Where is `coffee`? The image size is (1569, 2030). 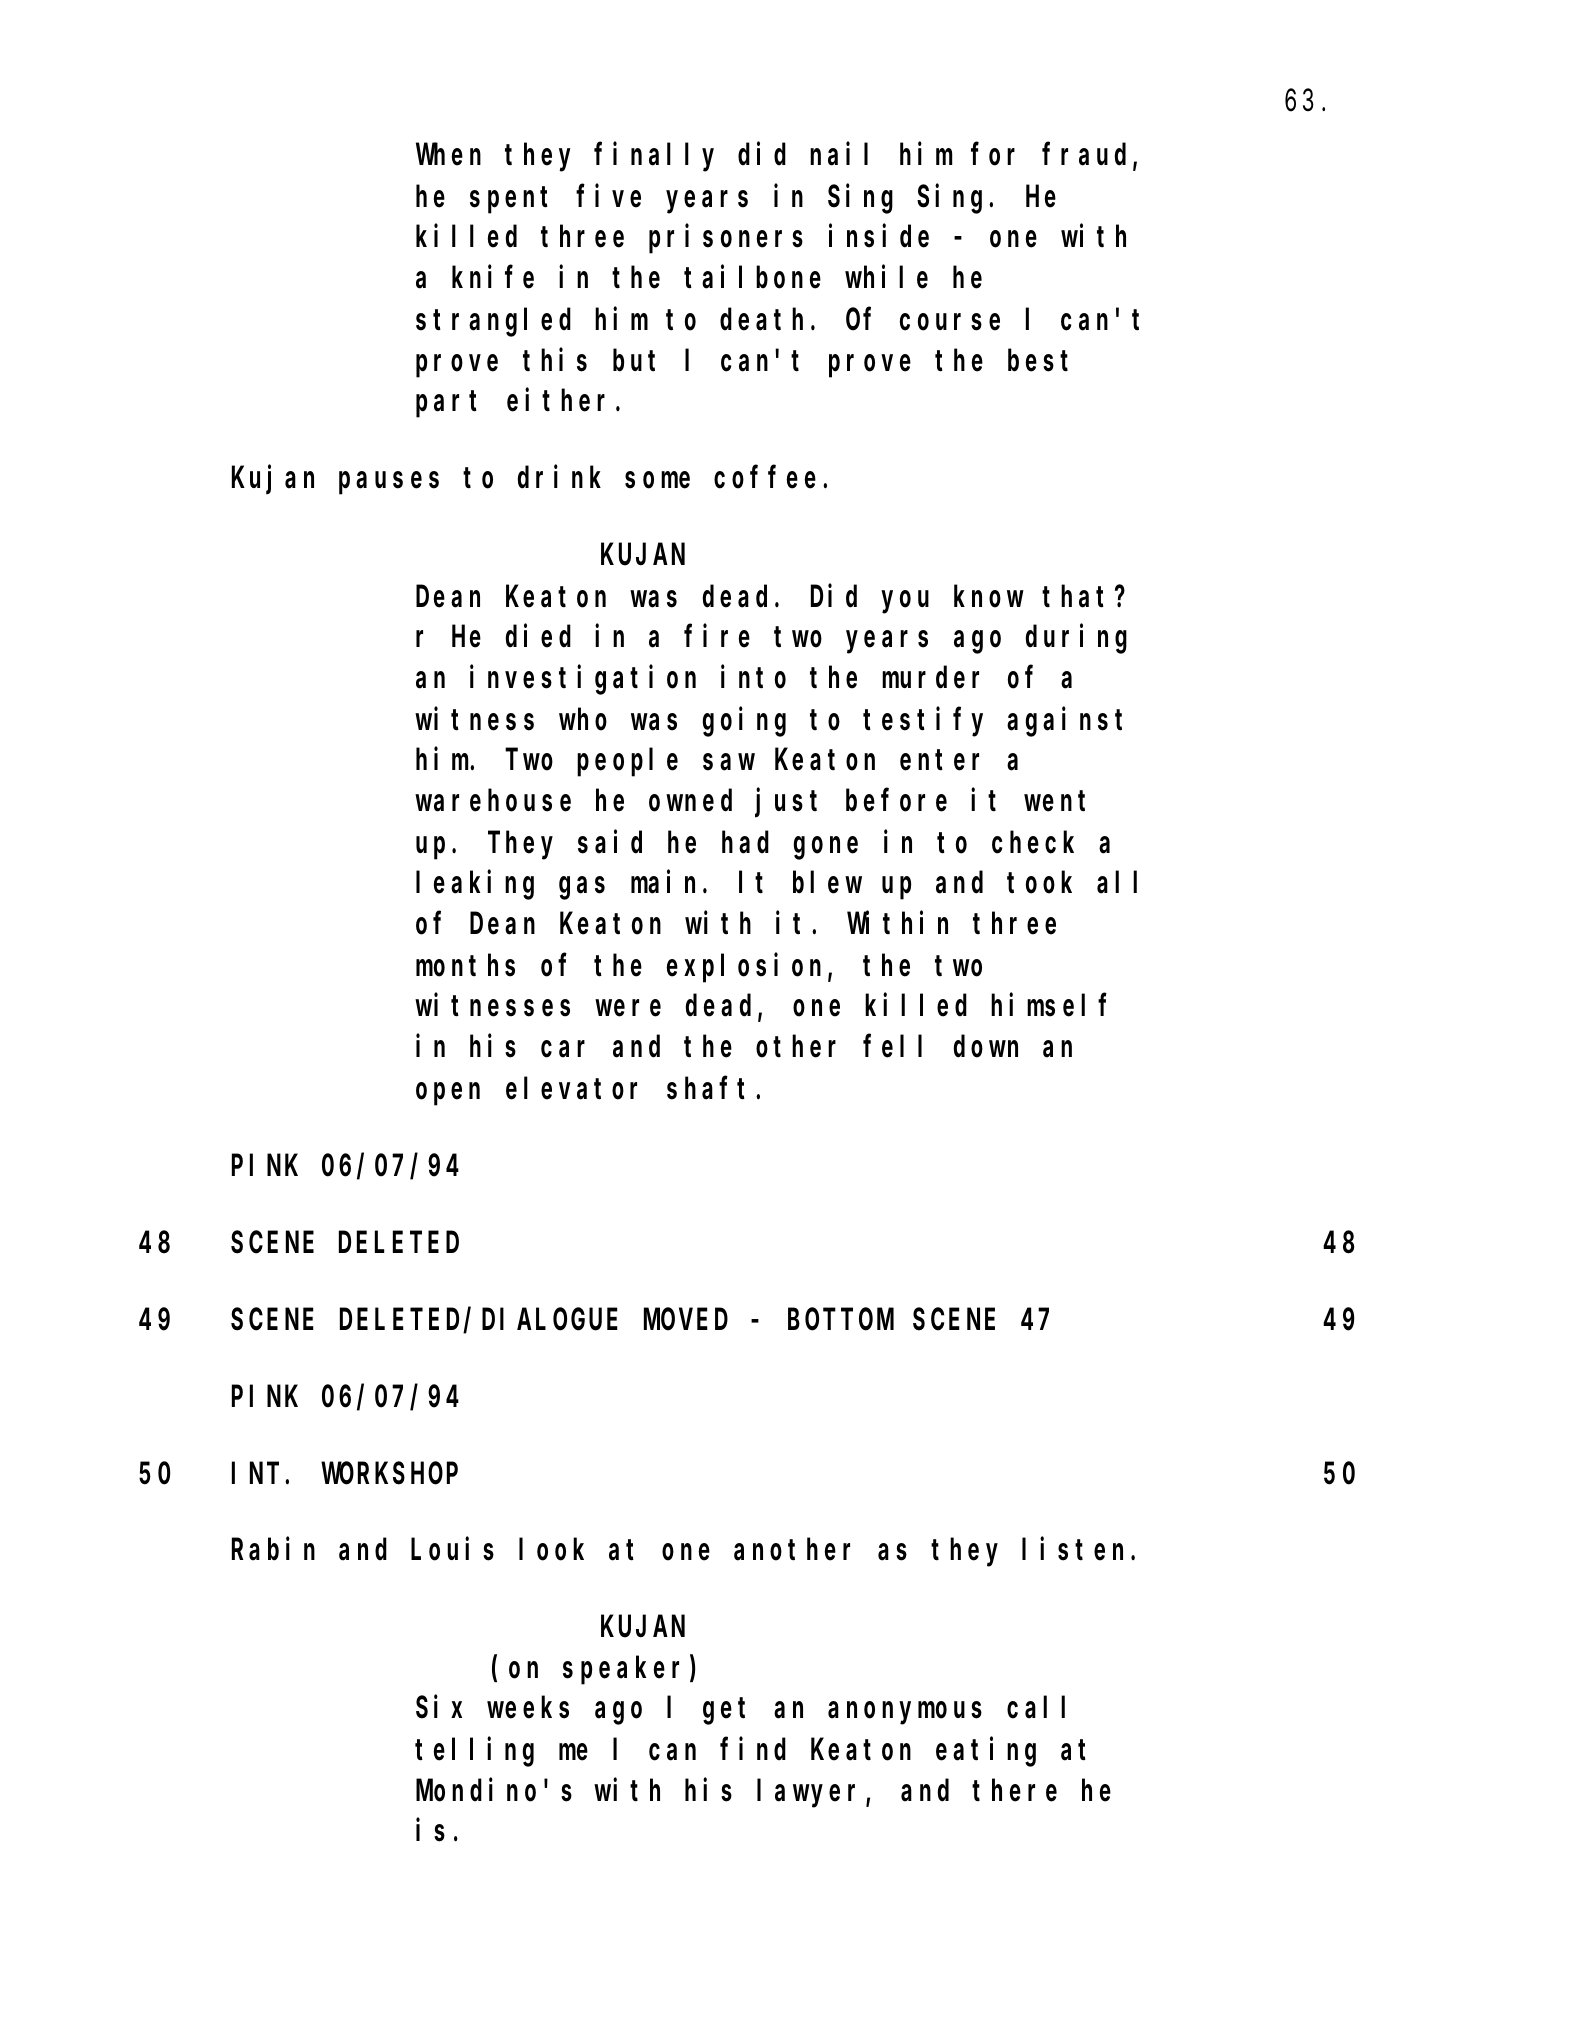 coffee is located at coordinates (769, 478).
